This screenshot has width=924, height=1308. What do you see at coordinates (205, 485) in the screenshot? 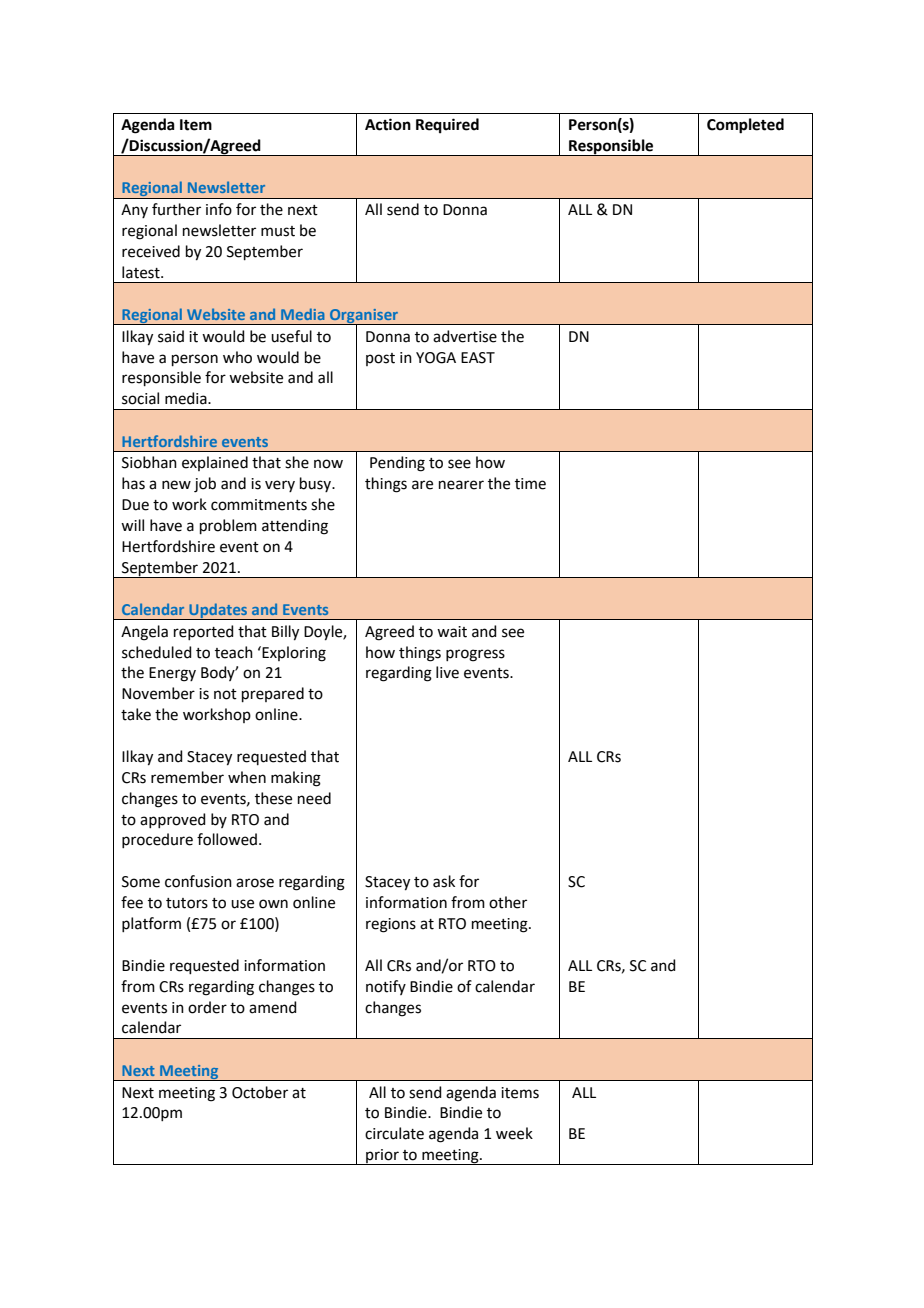
I see `job` at bounding box center [205, 485].
